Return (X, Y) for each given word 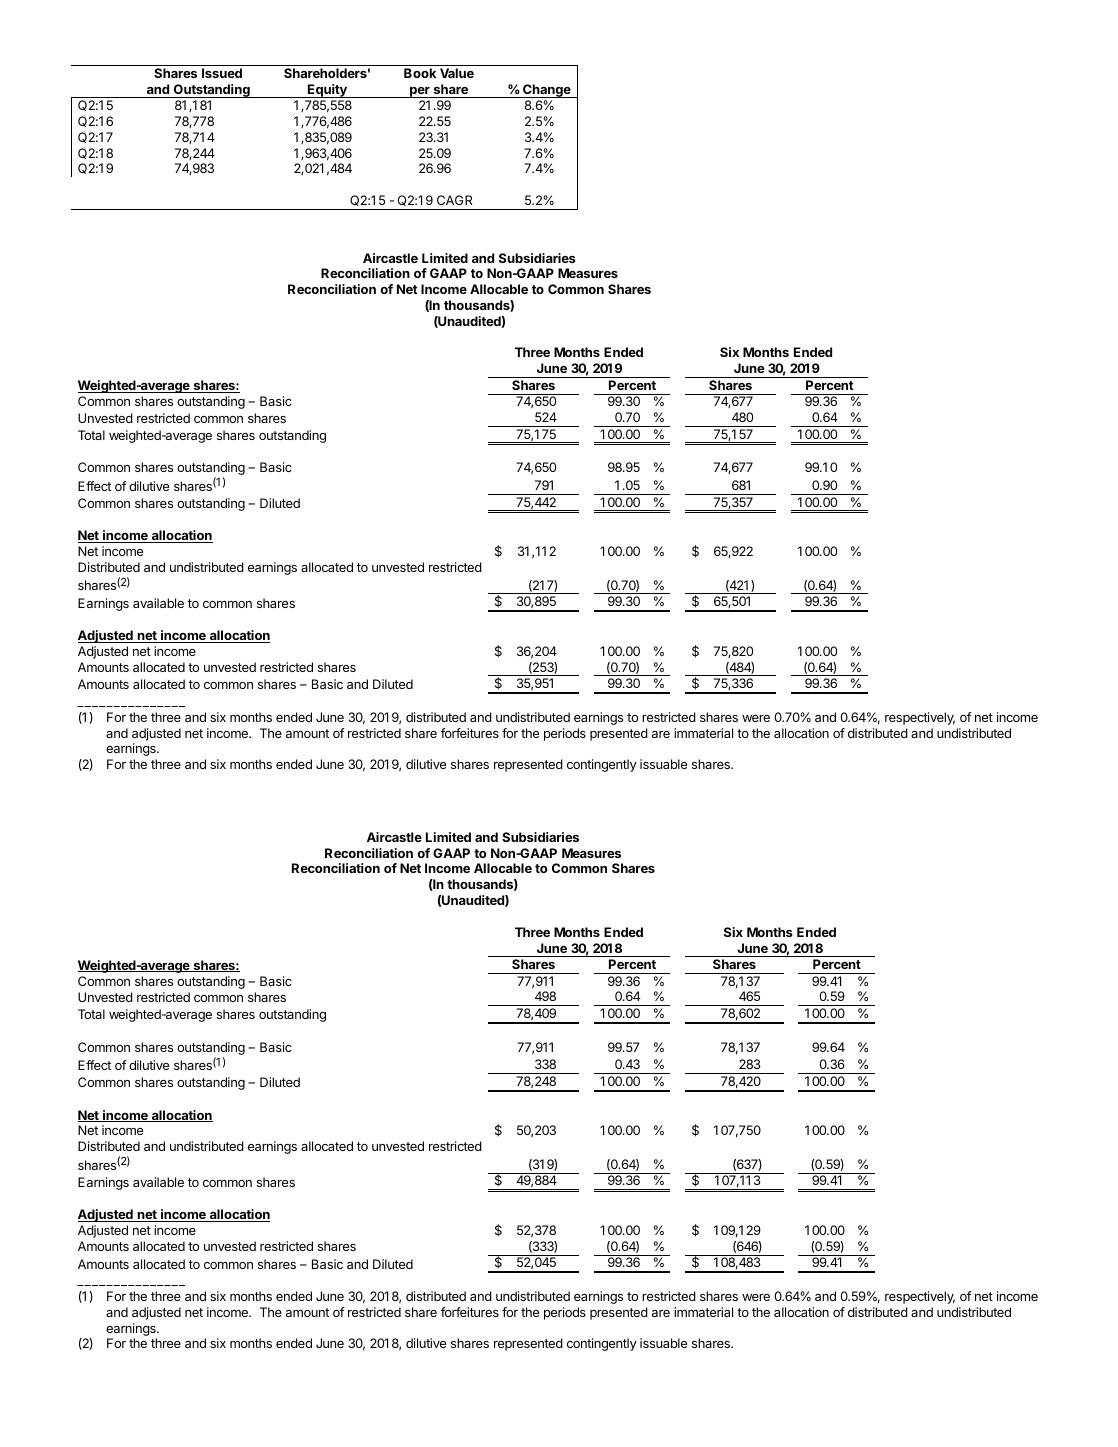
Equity (327, 91)
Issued (222, 73)
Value (457, 73)
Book (420, 73)
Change (547, 91)
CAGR (455, 200)
